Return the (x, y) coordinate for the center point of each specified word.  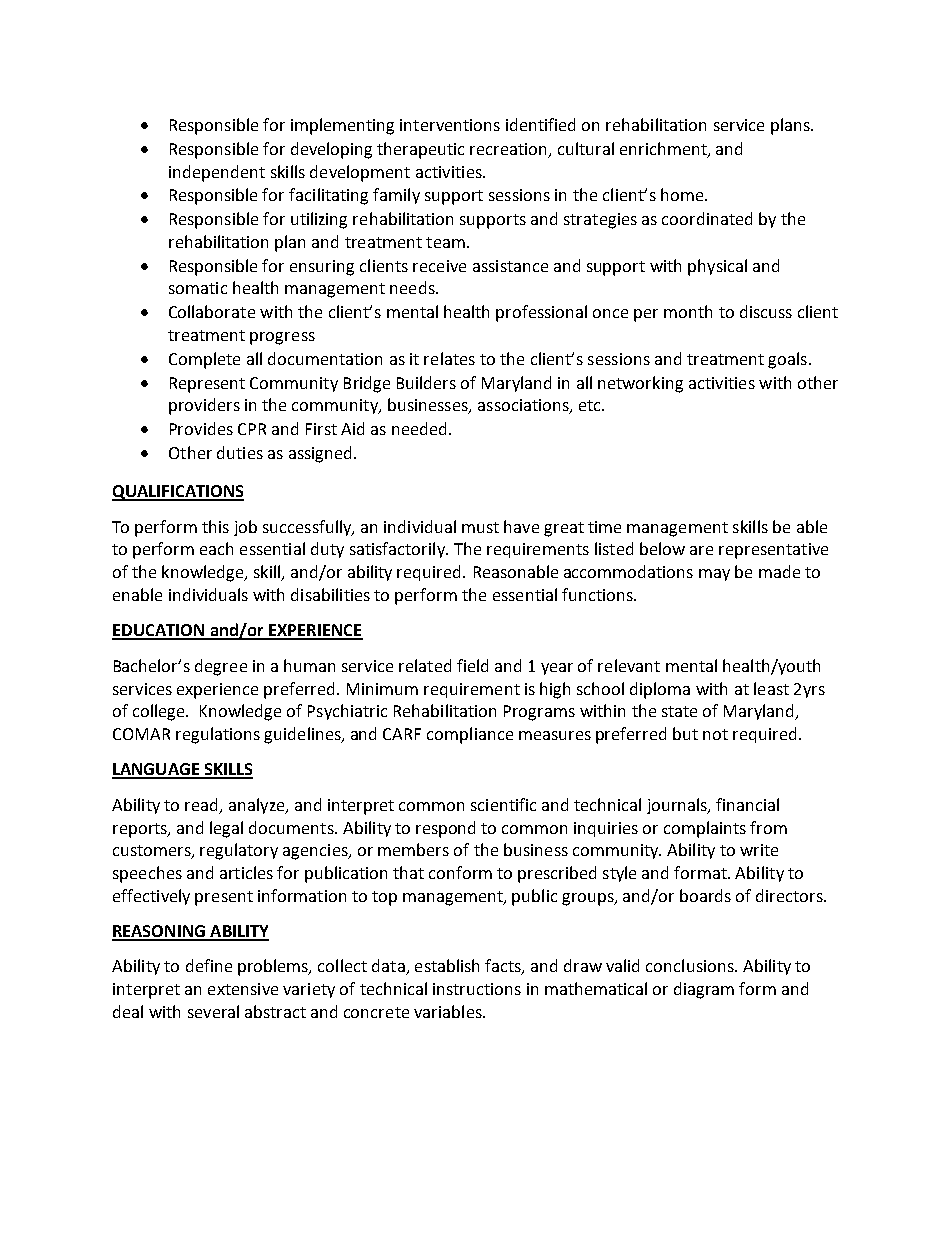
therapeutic (420, 150)
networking (640, 384)
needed (419, 428)
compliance (470, 735)
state (679, 711)
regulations (218, 735)
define (209, 965)
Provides (201, 428)
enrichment (664, 149)
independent (217, 173)
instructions (477, 989)
